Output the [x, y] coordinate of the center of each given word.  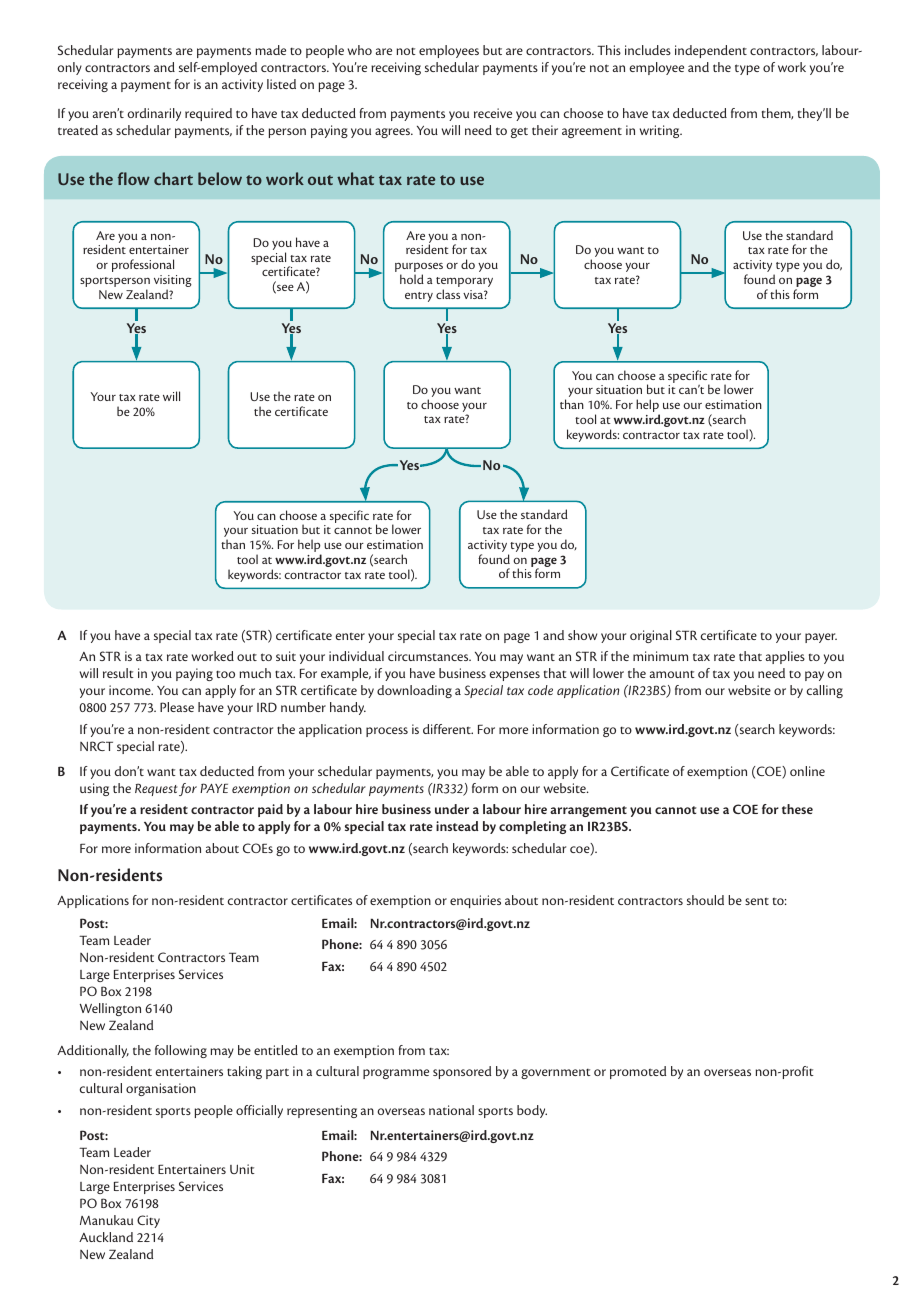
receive [493, 113]
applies [785, 657]
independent [711, 51]
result [118, 673]
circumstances [429, 656]
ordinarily [154, 114]
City [148, 1221]
